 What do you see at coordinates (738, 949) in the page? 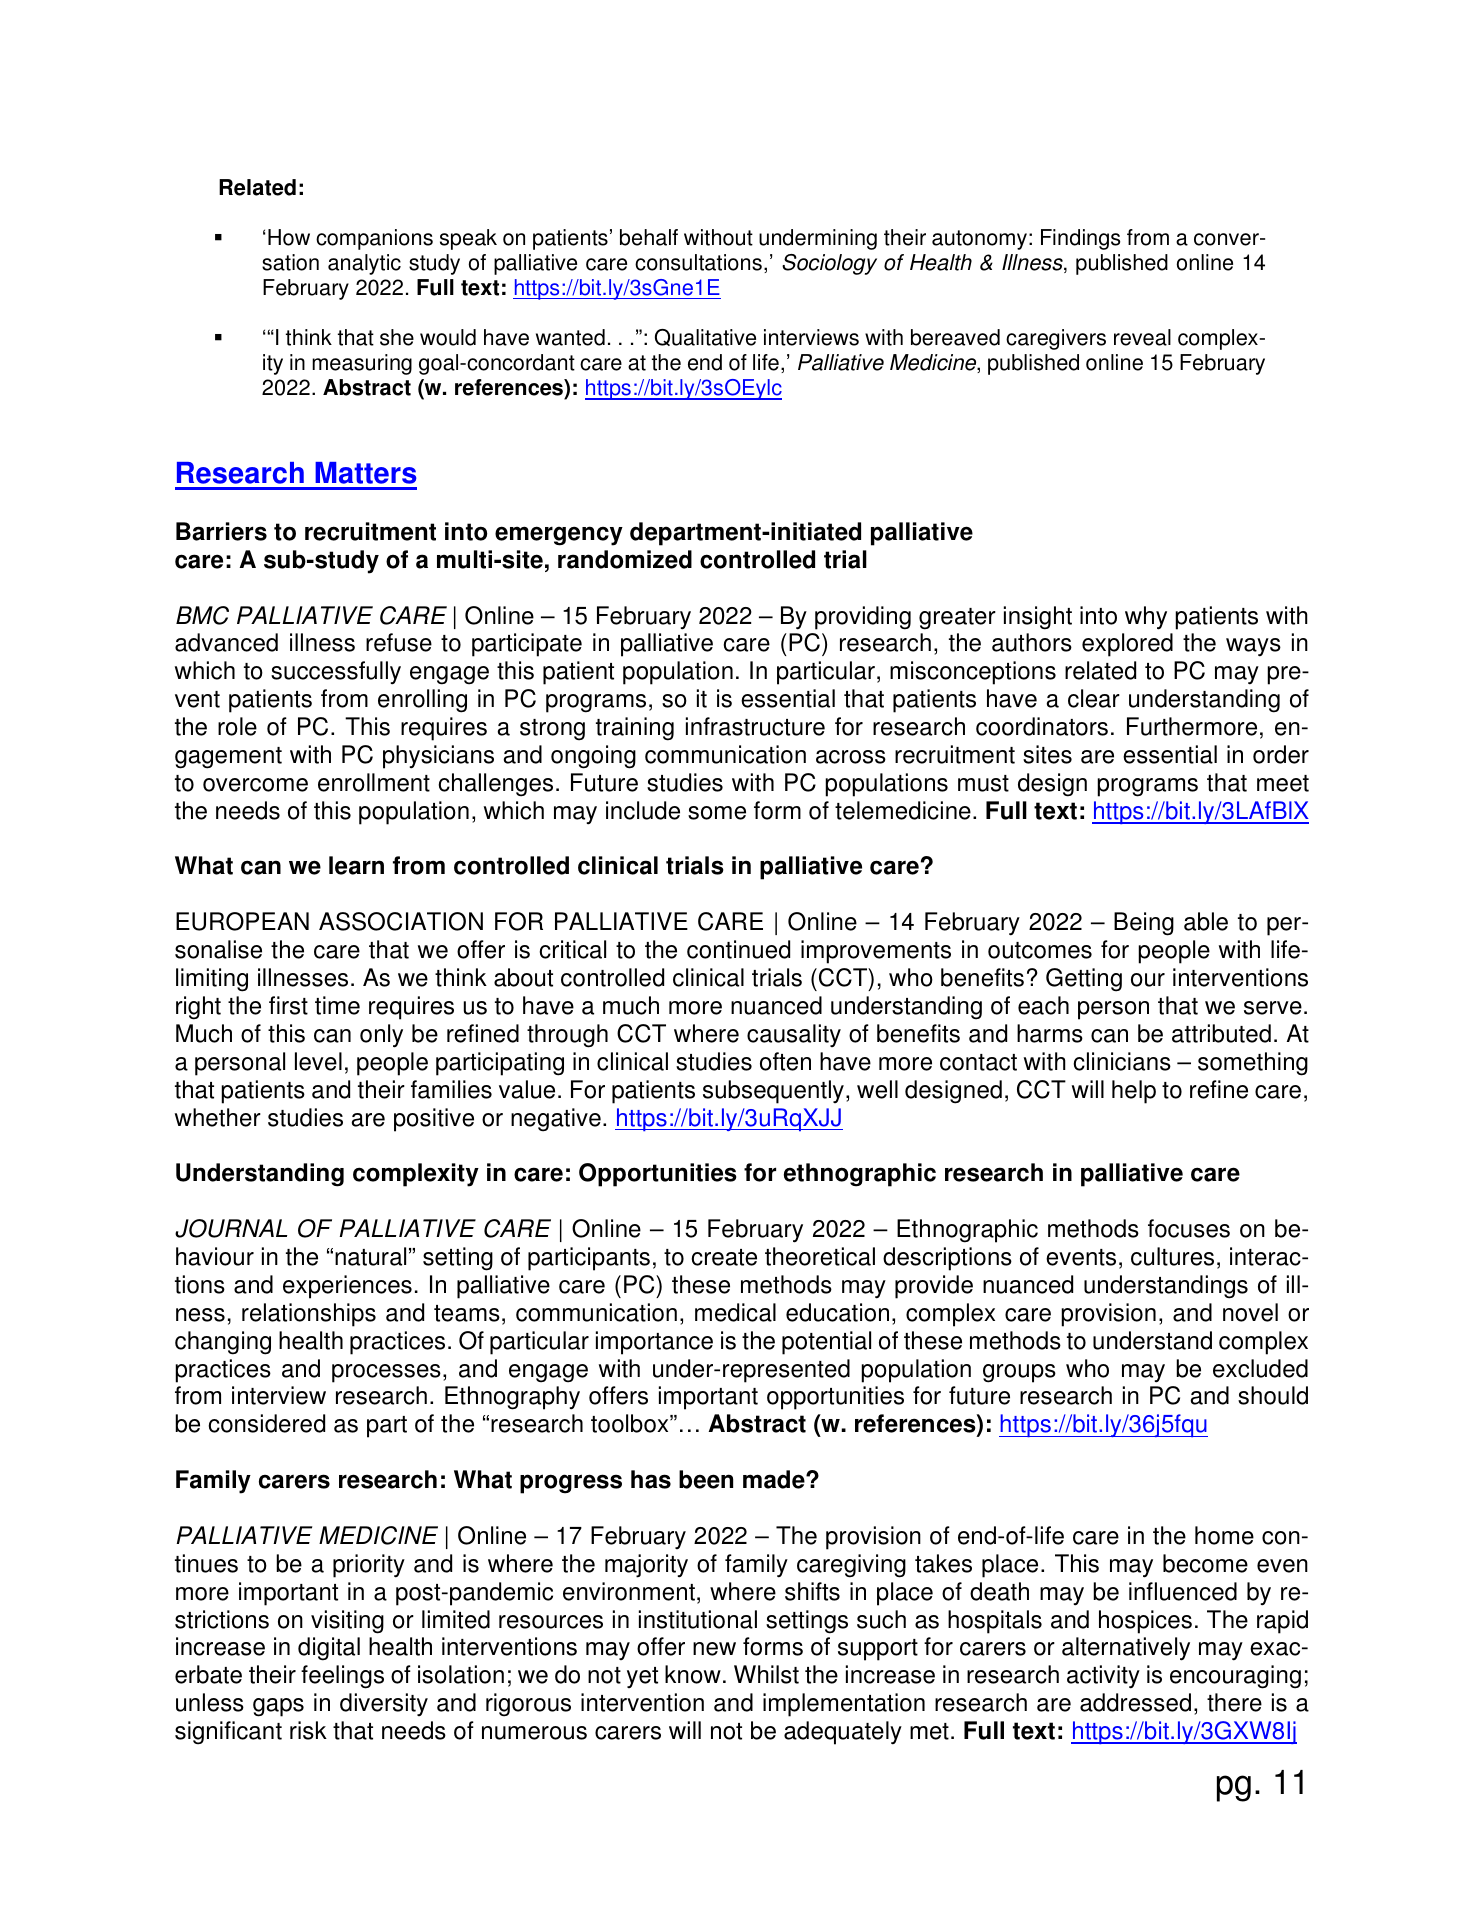
I see `continued` at bounding box center [738, 949].
